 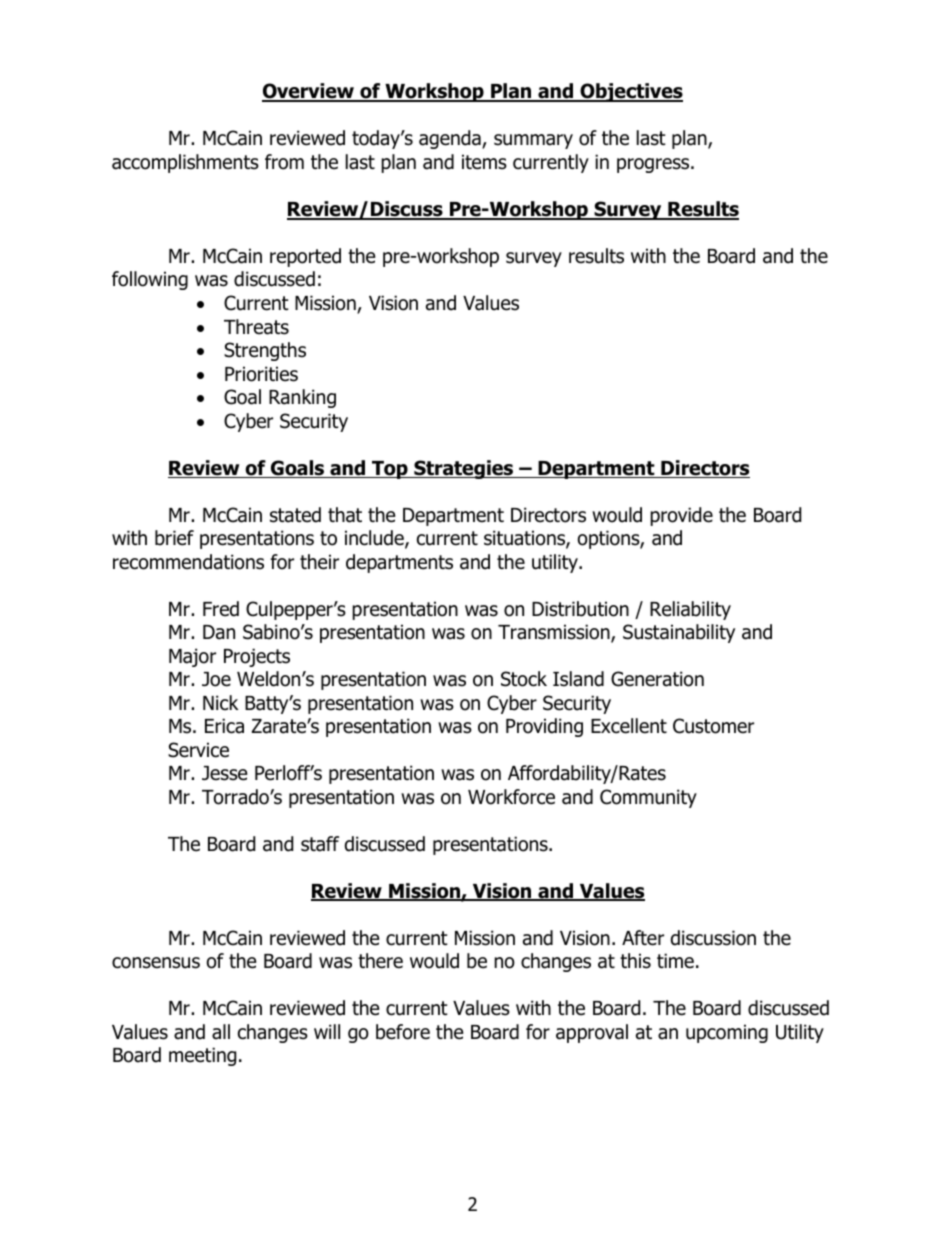 What do you see at coordinates (185, 163) in the screenshot?
I see `accomplishments` at bounding box center [185, 163].
